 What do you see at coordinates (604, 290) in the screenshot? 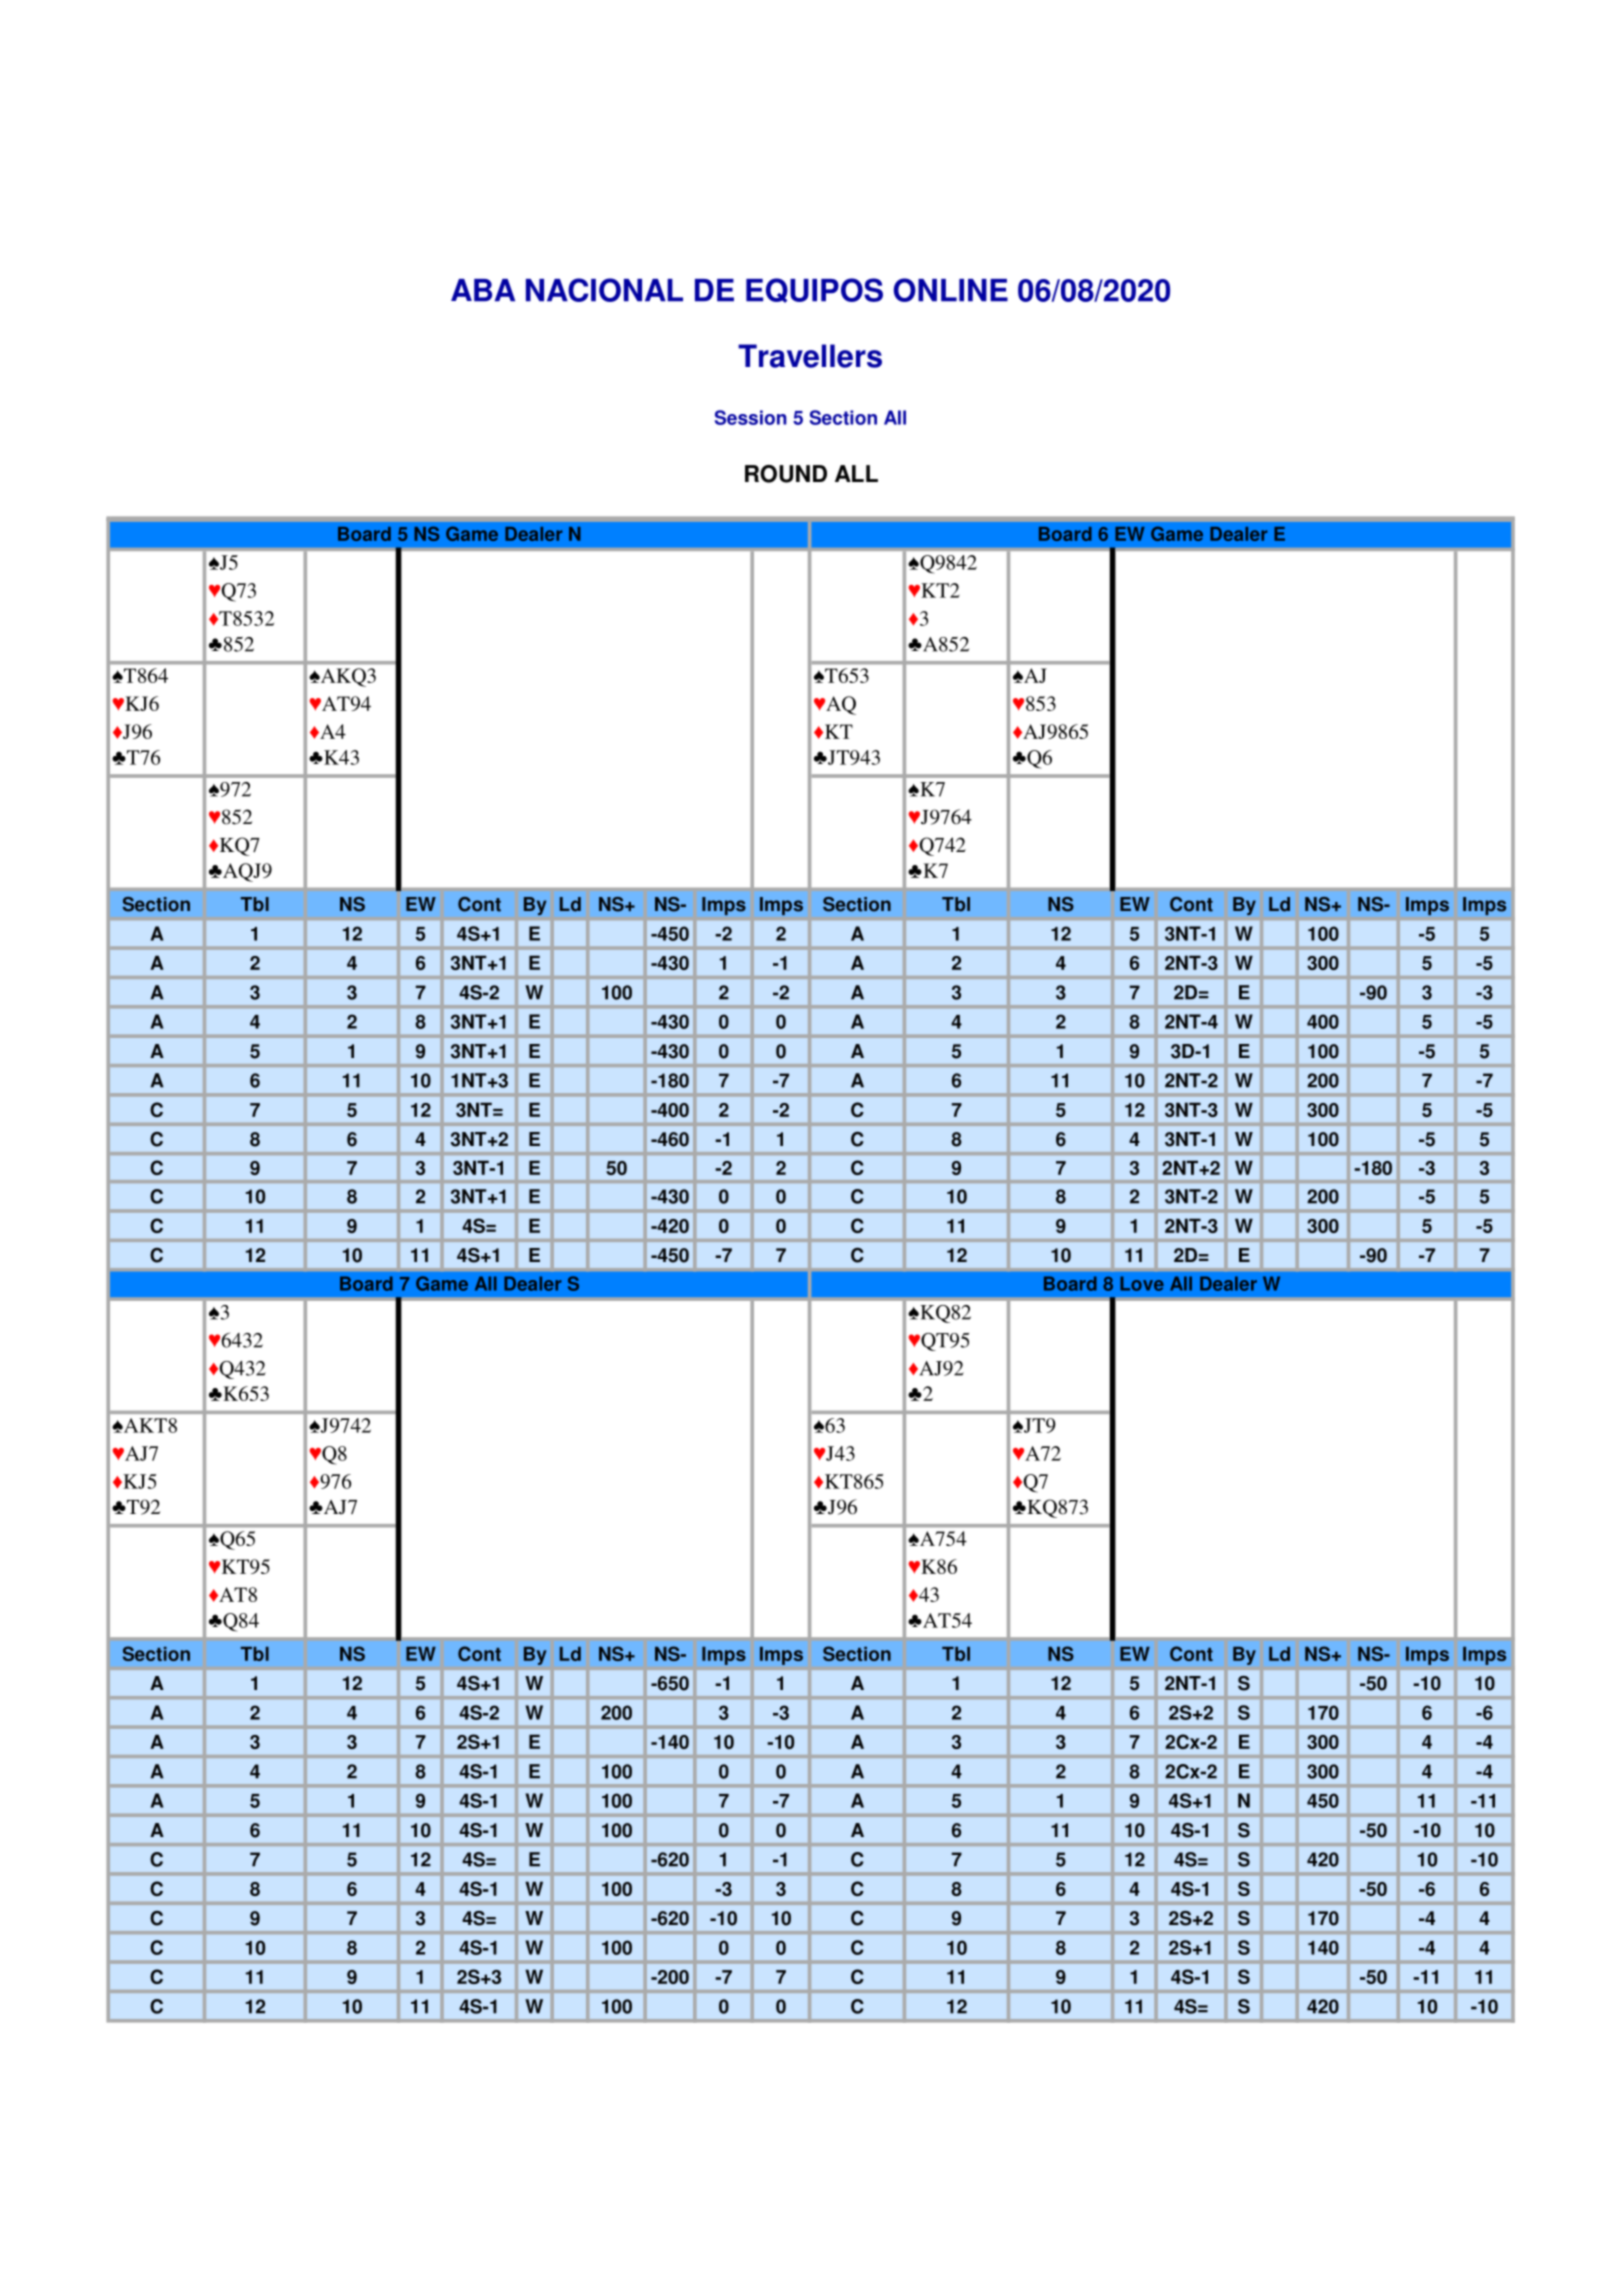
I see `NACIONAL` at bounding box center [604, 290].
